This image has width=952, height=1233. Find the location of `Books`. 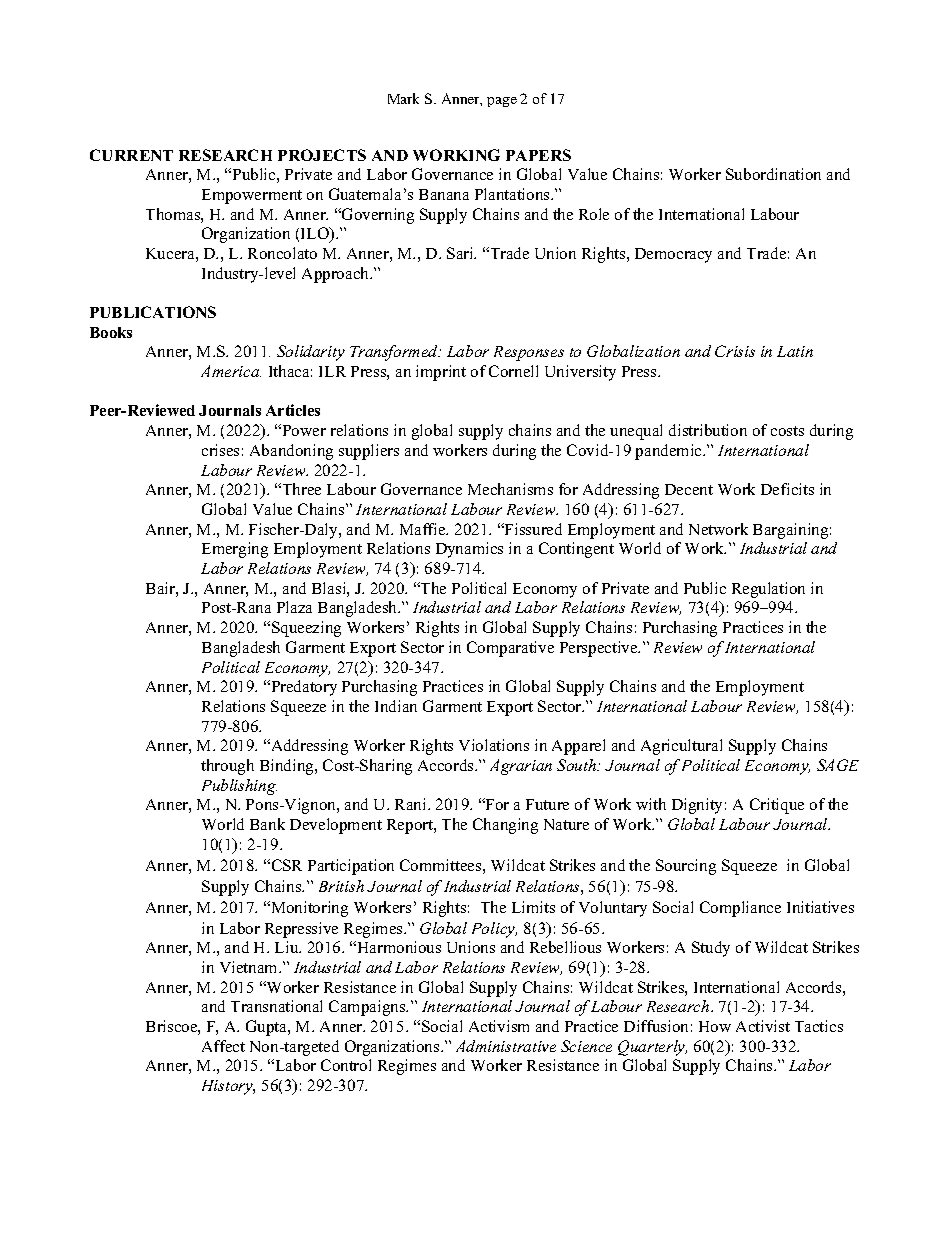

Books is located at coordinates (111, 332).
